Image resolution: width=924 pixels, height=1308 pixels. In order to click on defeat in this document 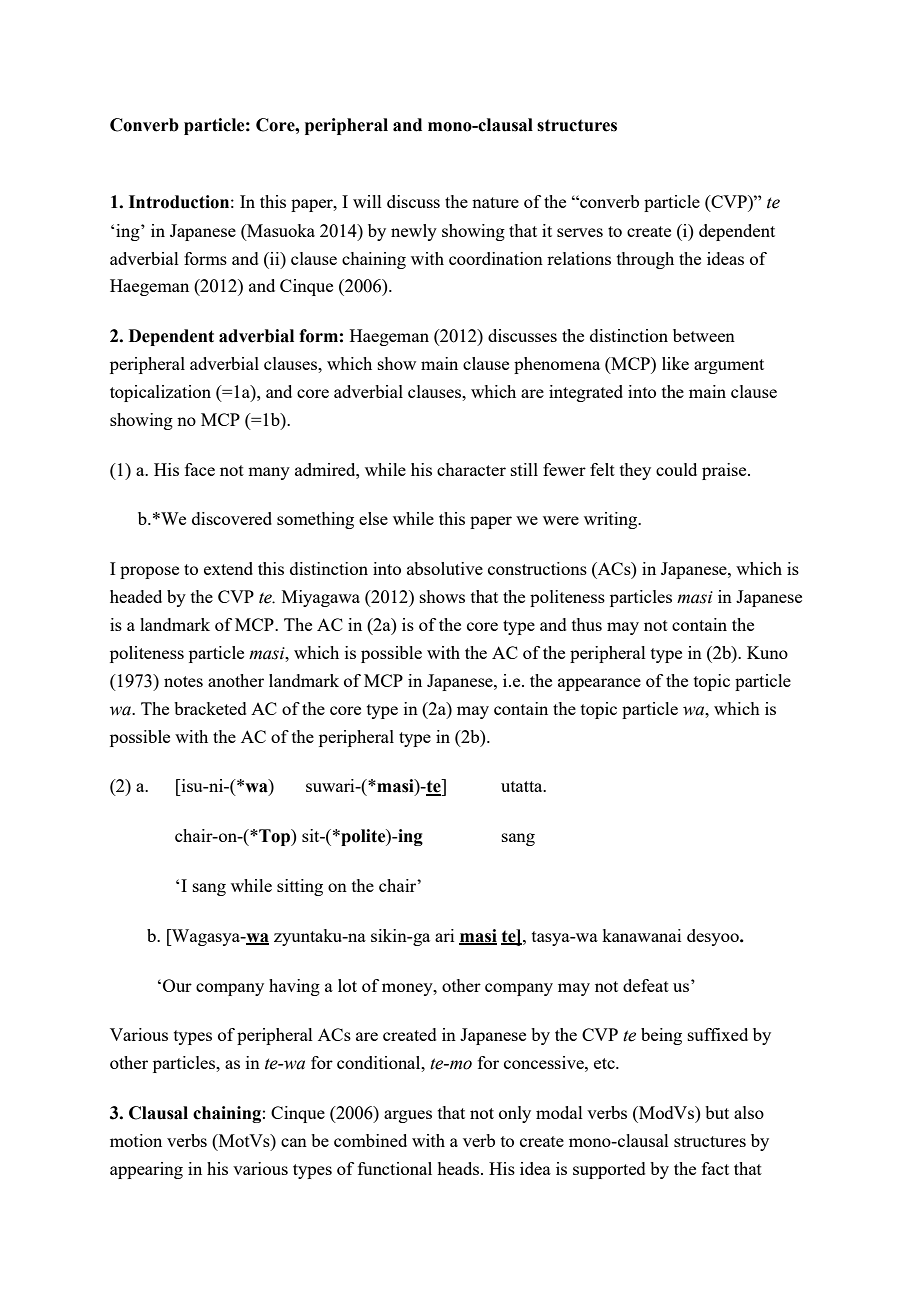, I will do `click(646, 985)`.
